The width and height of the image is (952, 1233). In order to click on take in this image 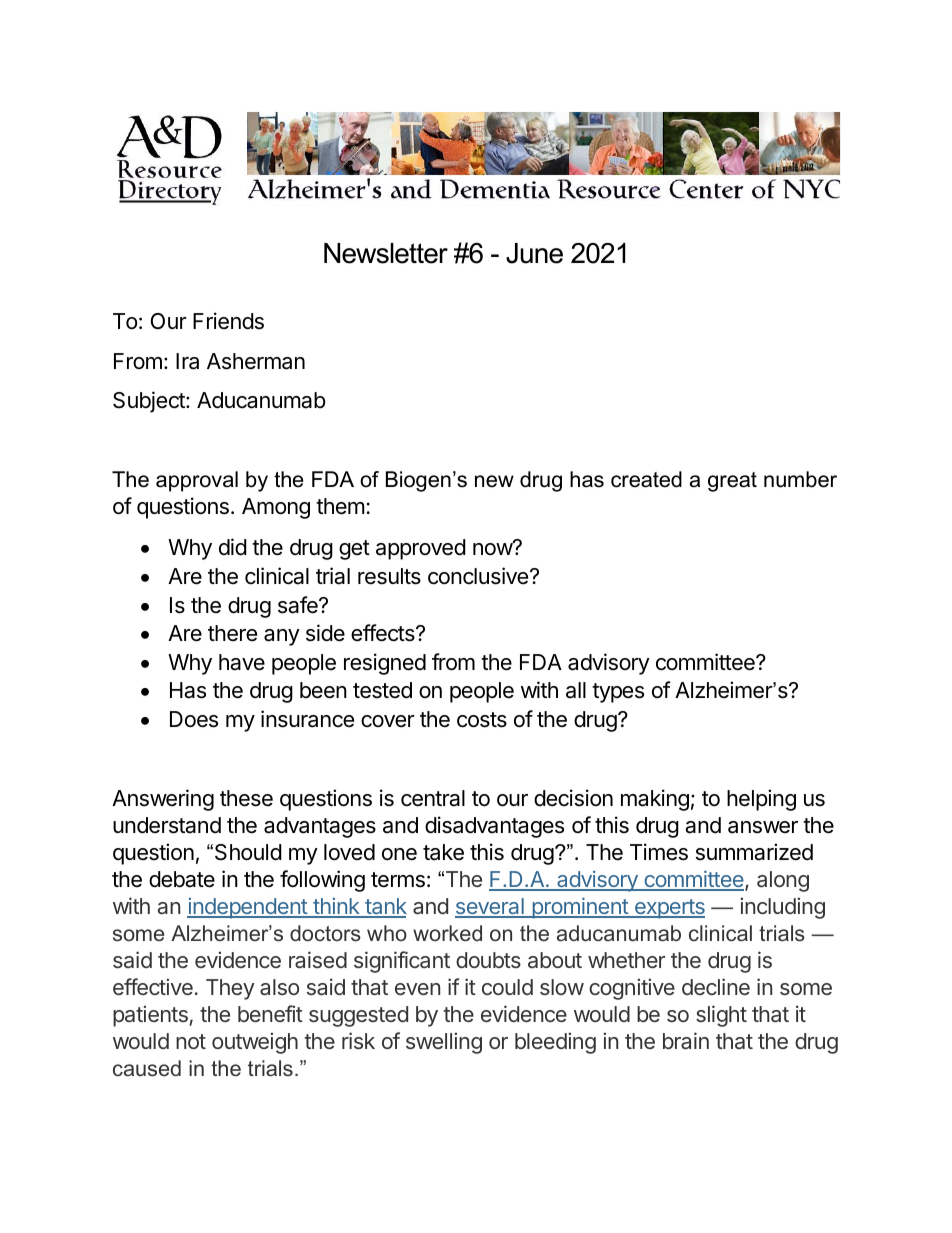, I will do `click(443, 852)`.
